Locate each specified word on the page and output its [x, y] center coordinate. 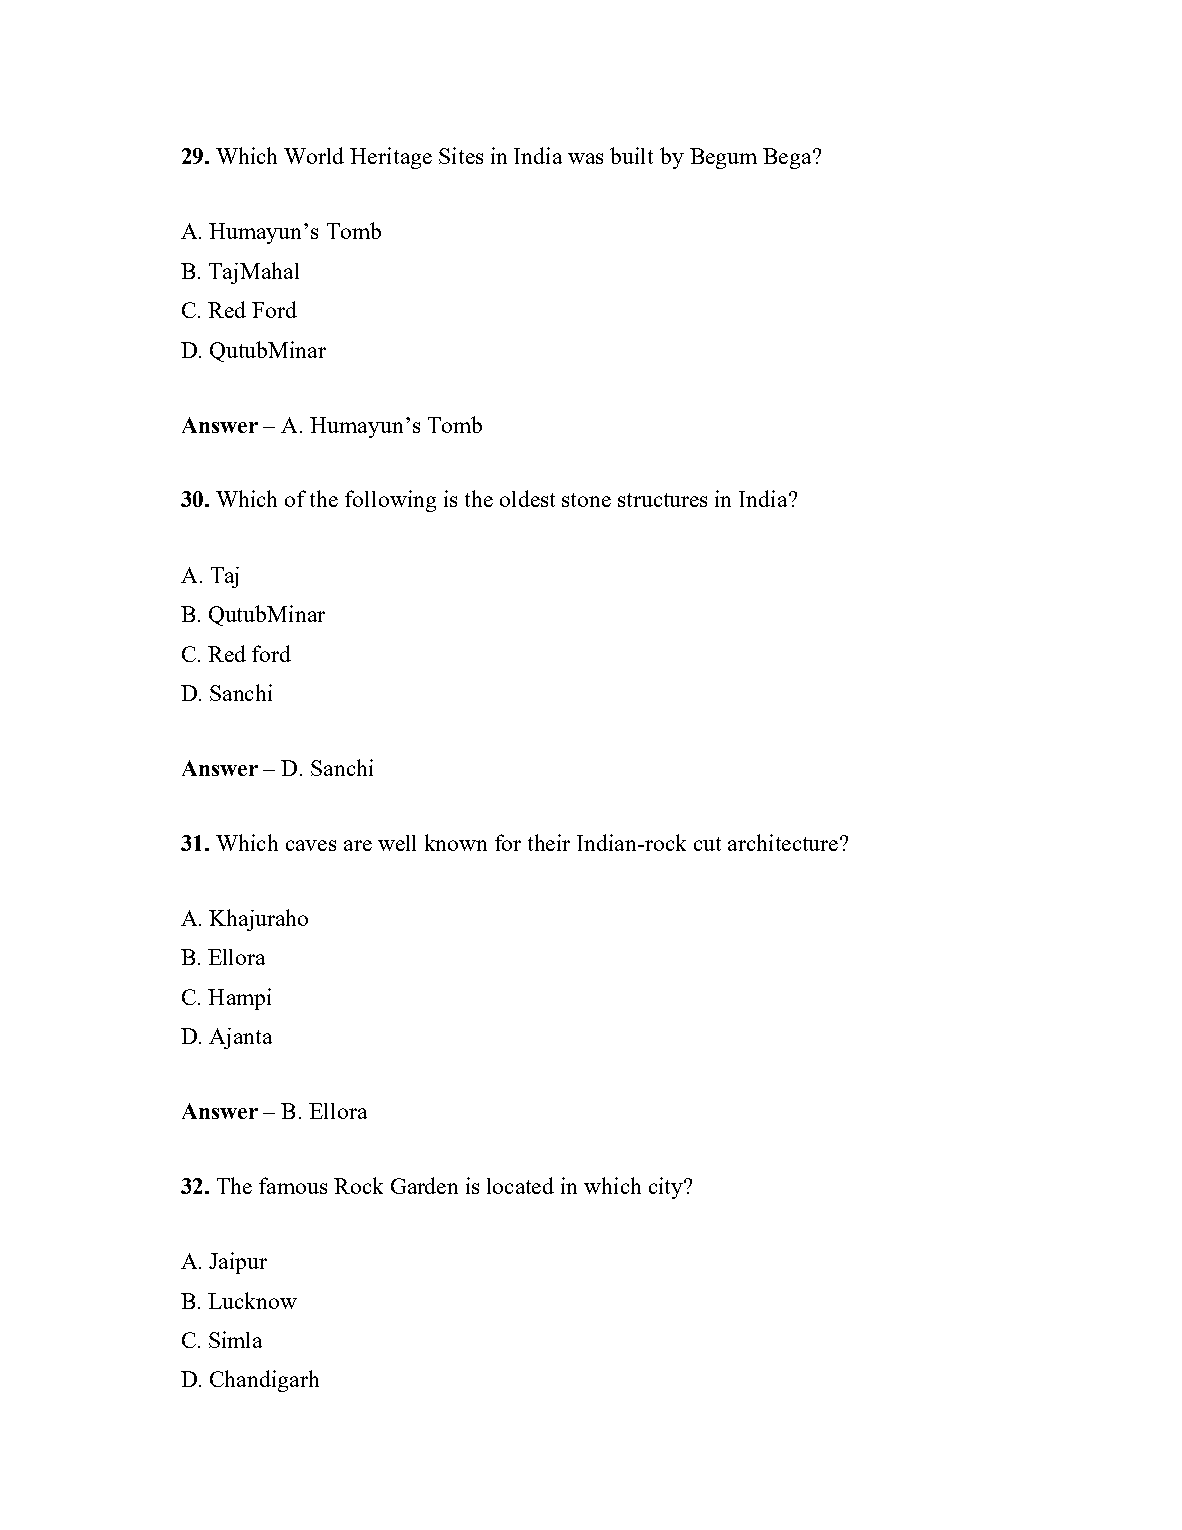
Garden [424, 1185]
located [520, 1185]
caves [311, 845]
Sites [461, 155]
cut [707, 844]
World [314, 155]
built [631, 155]
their [549, 842]
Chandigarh [264, 1381]
